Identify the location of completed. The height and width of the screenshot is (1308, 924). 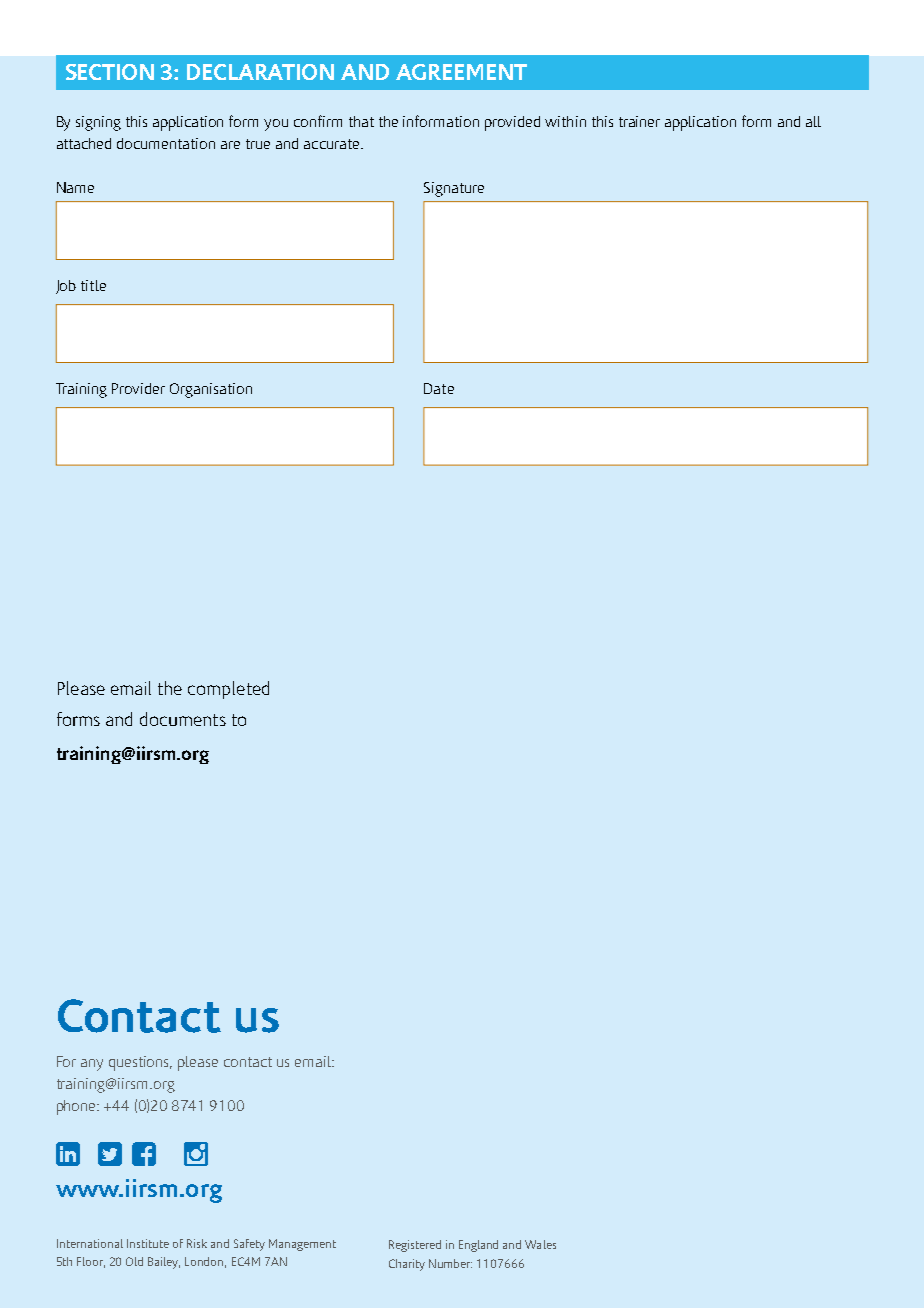
(228, 690).
